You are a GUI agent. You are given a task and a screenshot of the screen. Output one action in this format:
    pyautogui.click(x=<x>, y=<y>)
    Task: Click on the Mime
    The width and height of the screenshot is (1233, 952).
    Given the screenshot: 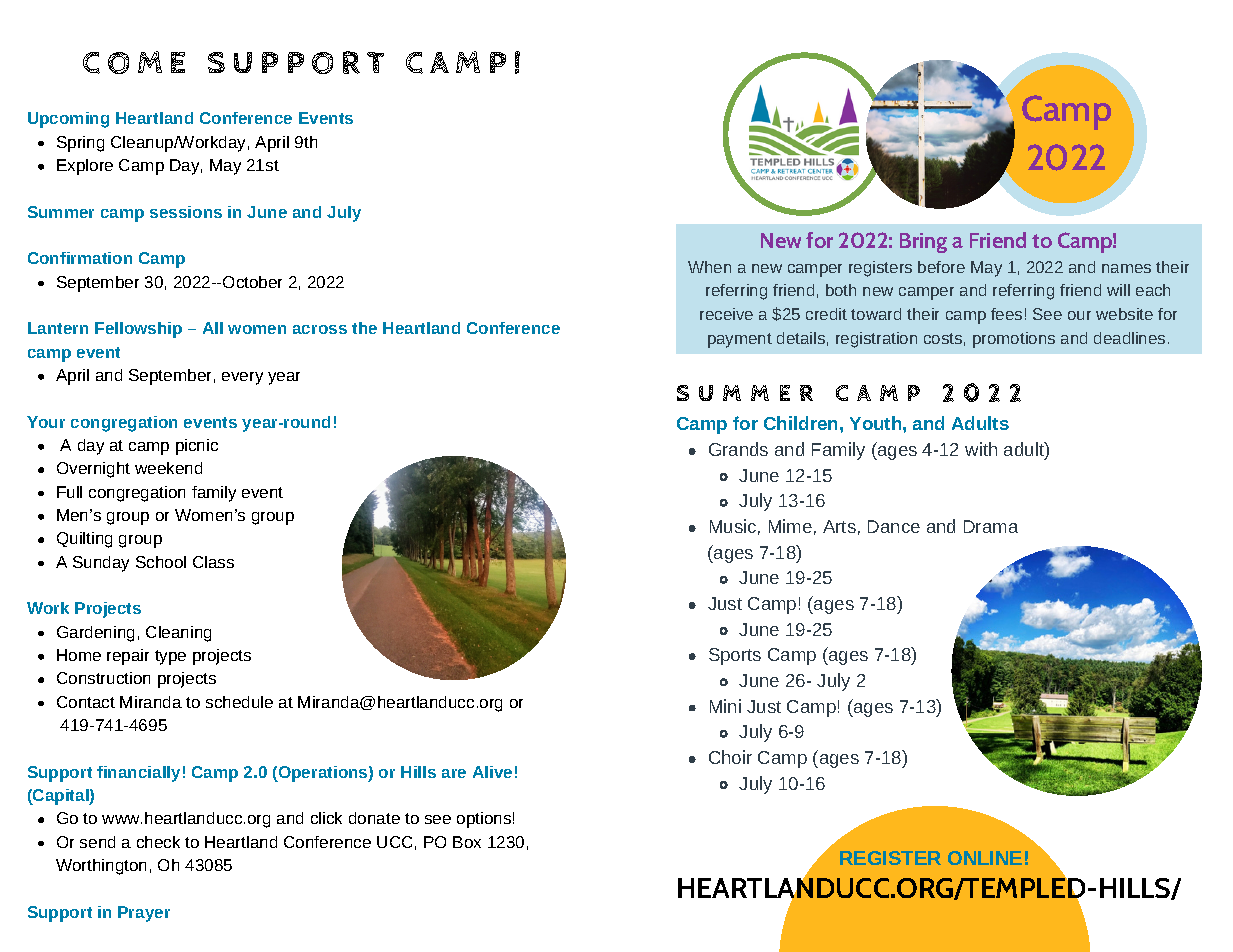 What is the action you would take?
    pyautogui.click(x=790, y=526)
